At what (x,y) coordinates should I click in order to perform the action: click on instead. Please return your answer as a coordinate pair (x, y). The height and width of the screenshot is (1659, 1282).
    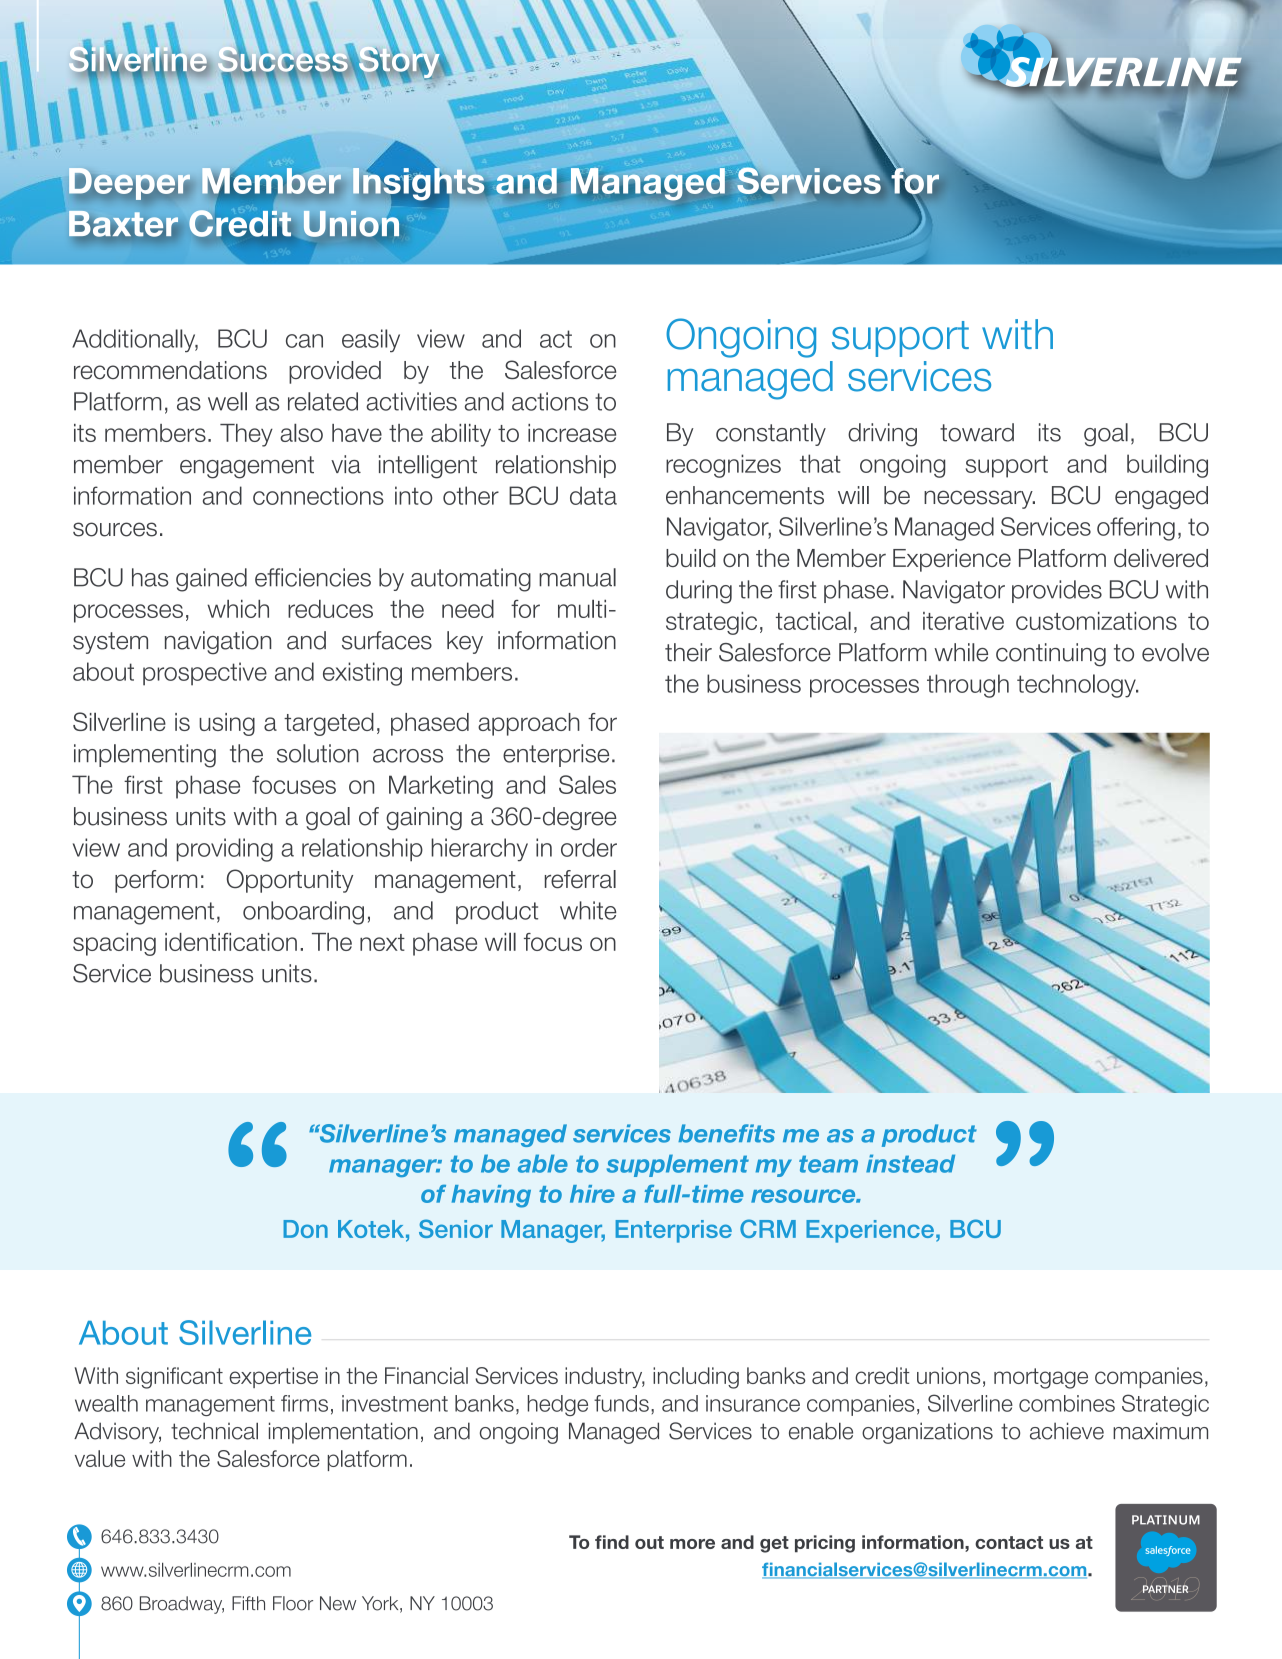
    Looking at the image, I should click on (910, 1163).
